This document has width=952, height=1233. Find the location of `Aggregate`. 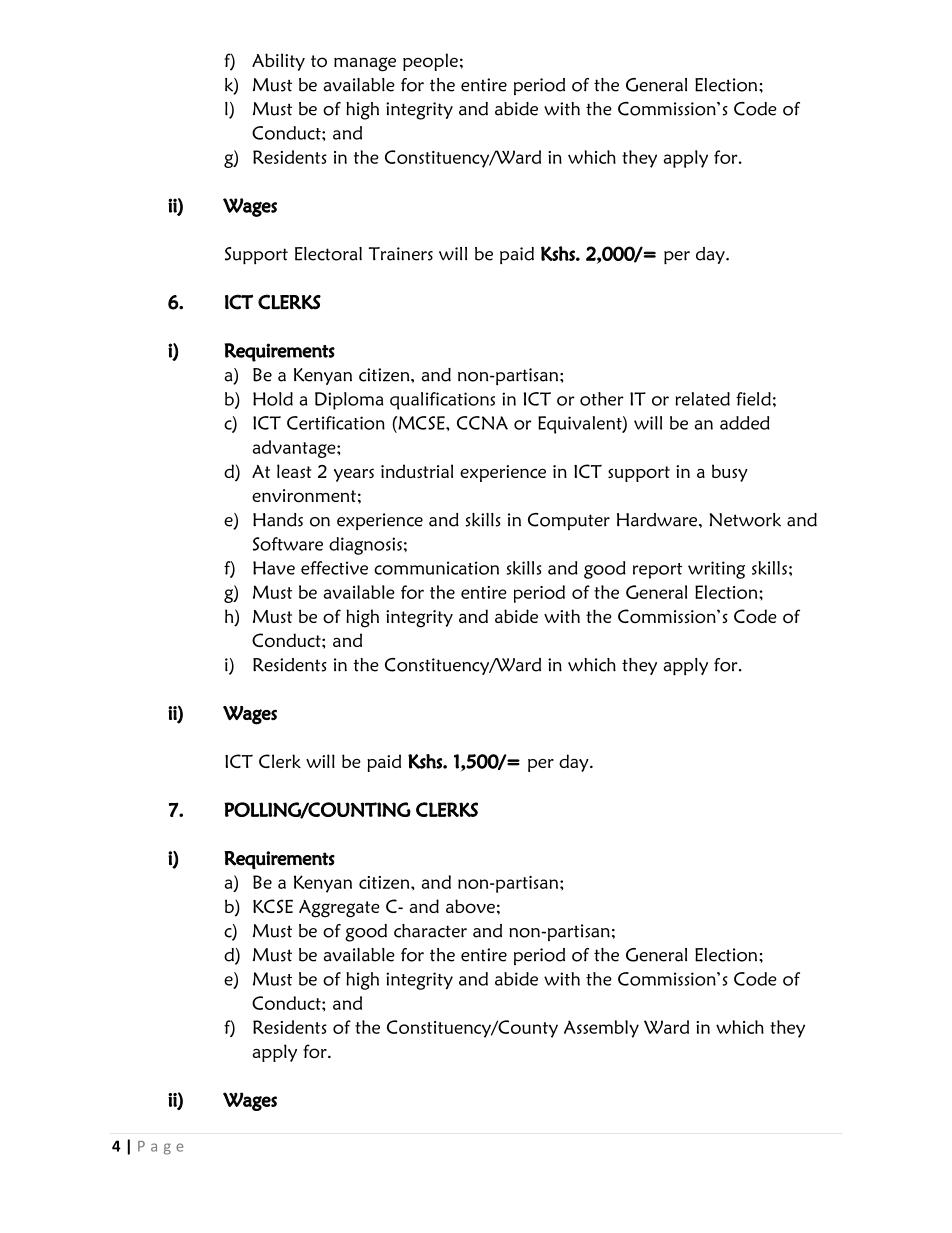

Aggregate is located at coordinates (339, 909).
